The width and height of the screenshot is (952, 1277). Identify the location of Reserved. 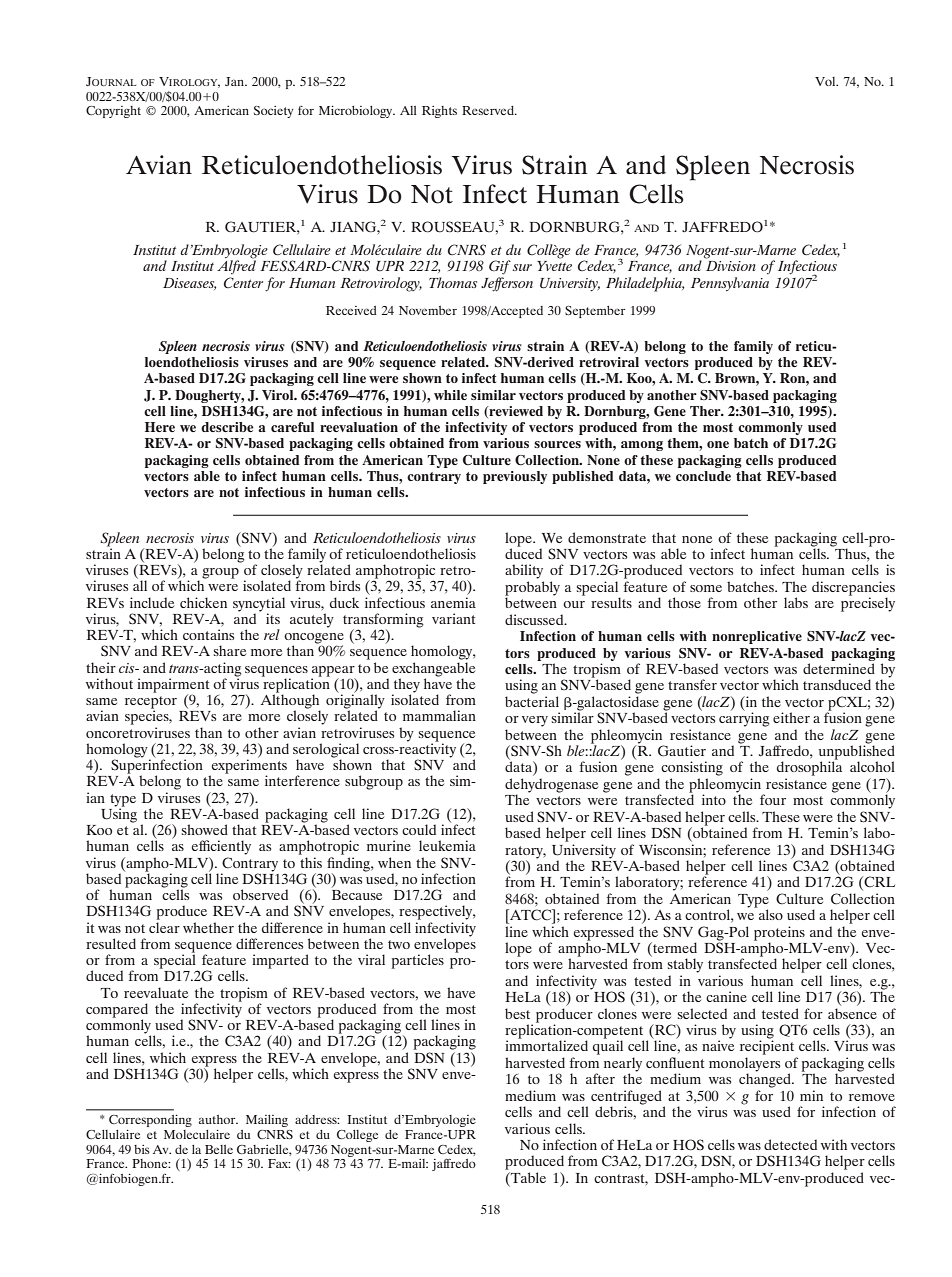
(489, 110).
